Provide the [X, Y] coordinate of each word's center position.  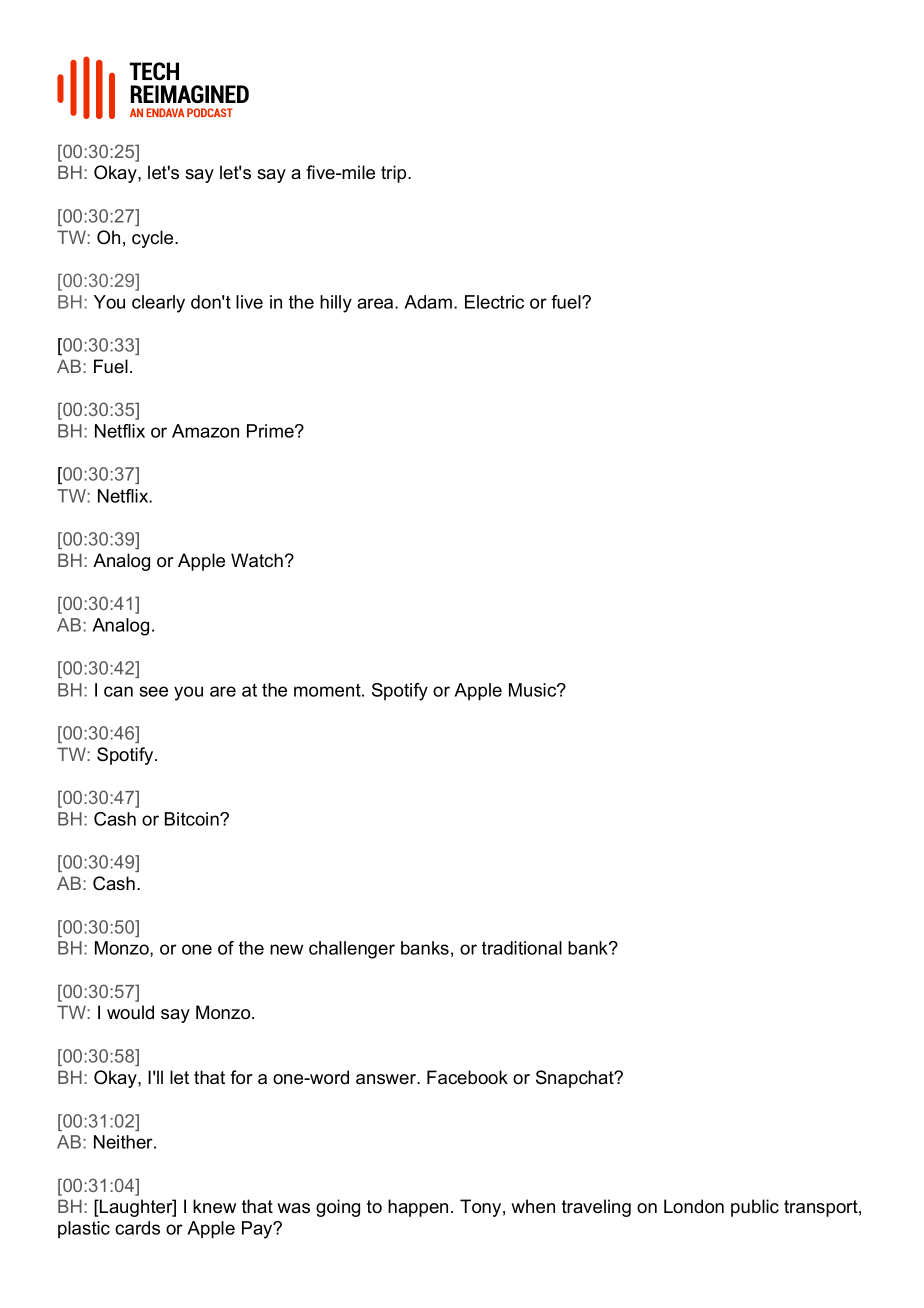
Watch [257, 560]
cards [137, 1228]
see [154, 691]
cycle [154, 239]
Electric [494, 302]
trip [395, 174]
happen [418, 1208]
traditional [522, 948]
